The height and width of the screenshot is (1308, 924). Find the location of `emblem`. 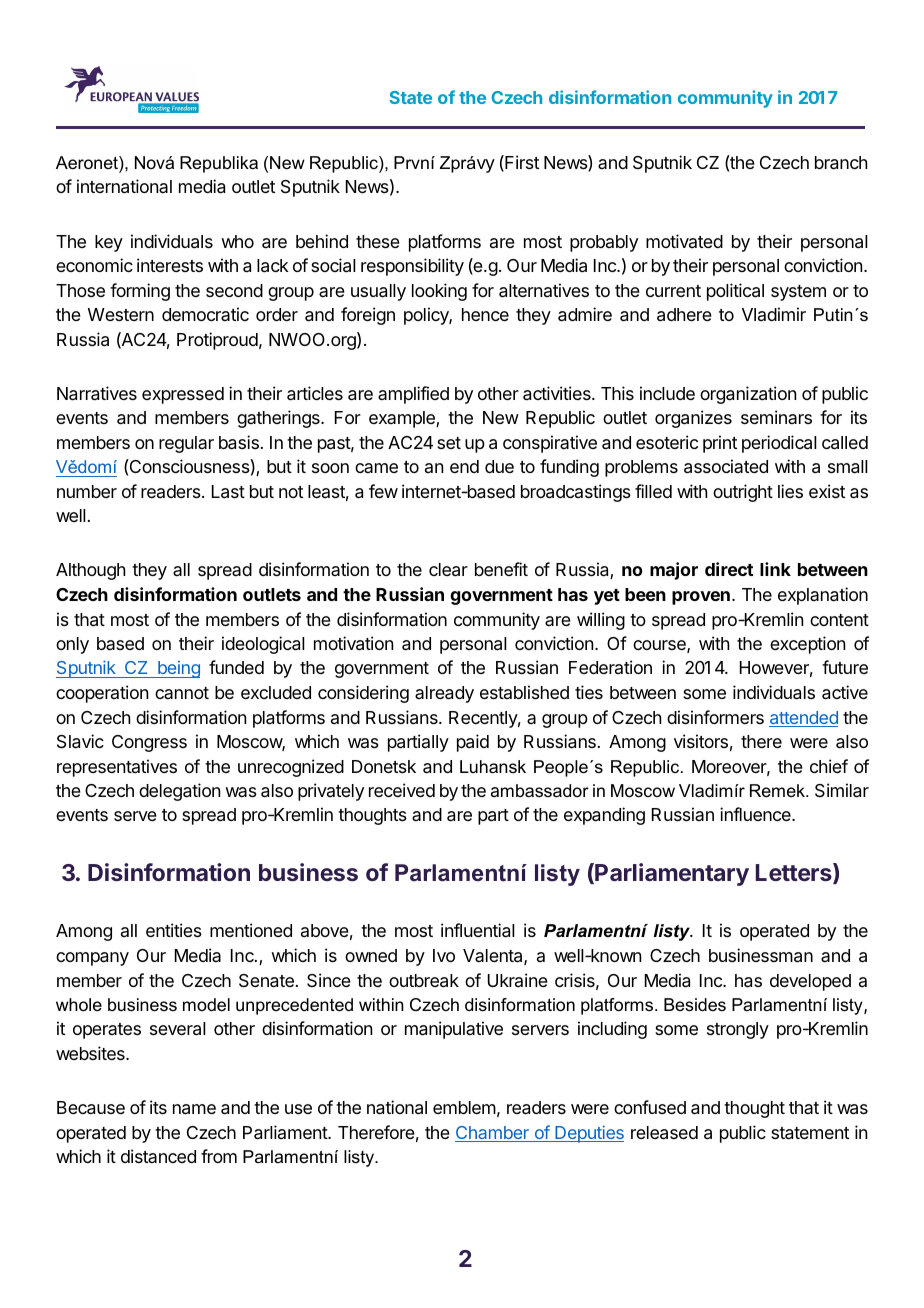

emblem is located at coordinates (464, 1107).
